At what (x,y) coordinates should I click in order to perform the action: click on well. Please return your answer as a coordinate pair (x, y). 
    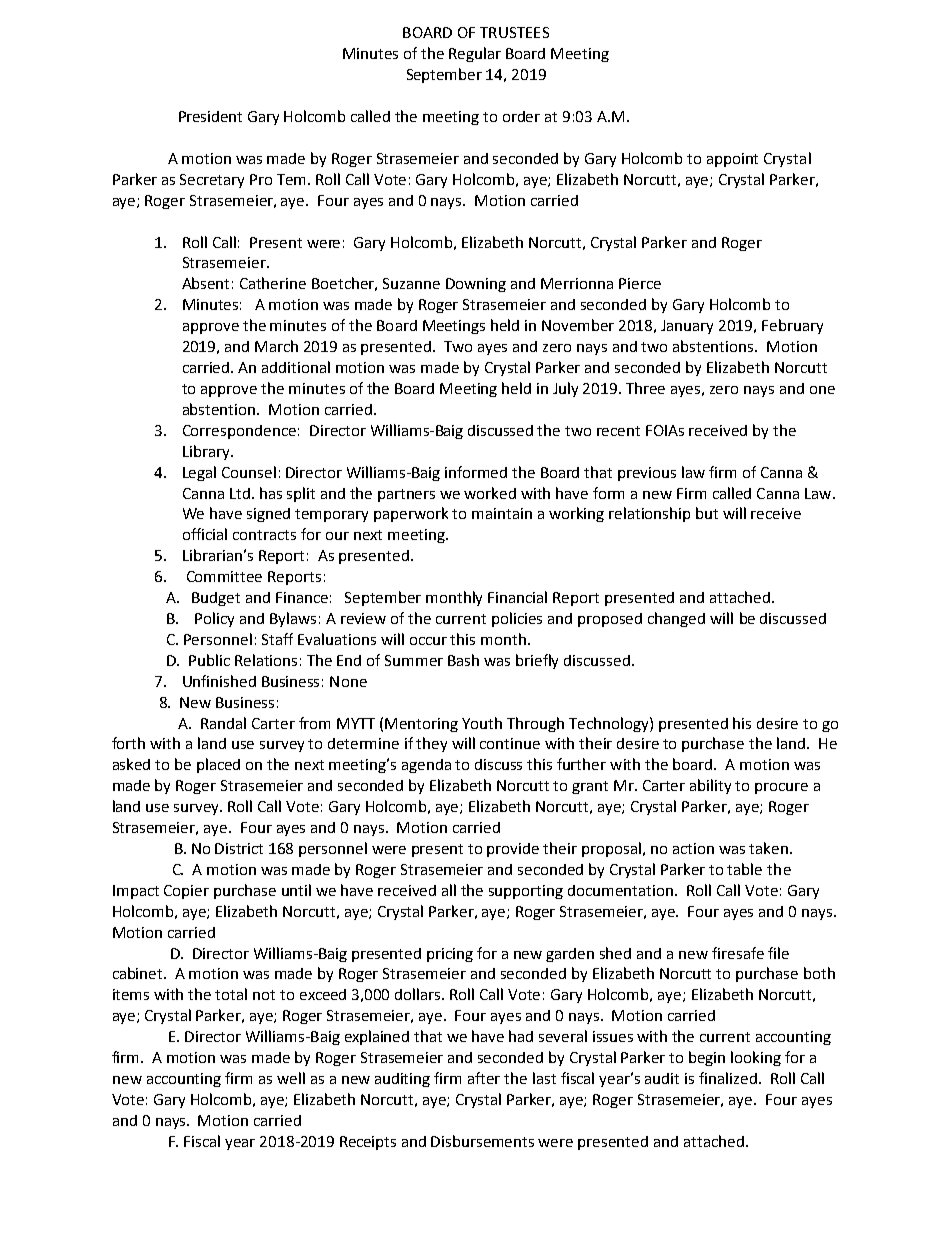
    Looking at the image, I should click on (291, 1078).
